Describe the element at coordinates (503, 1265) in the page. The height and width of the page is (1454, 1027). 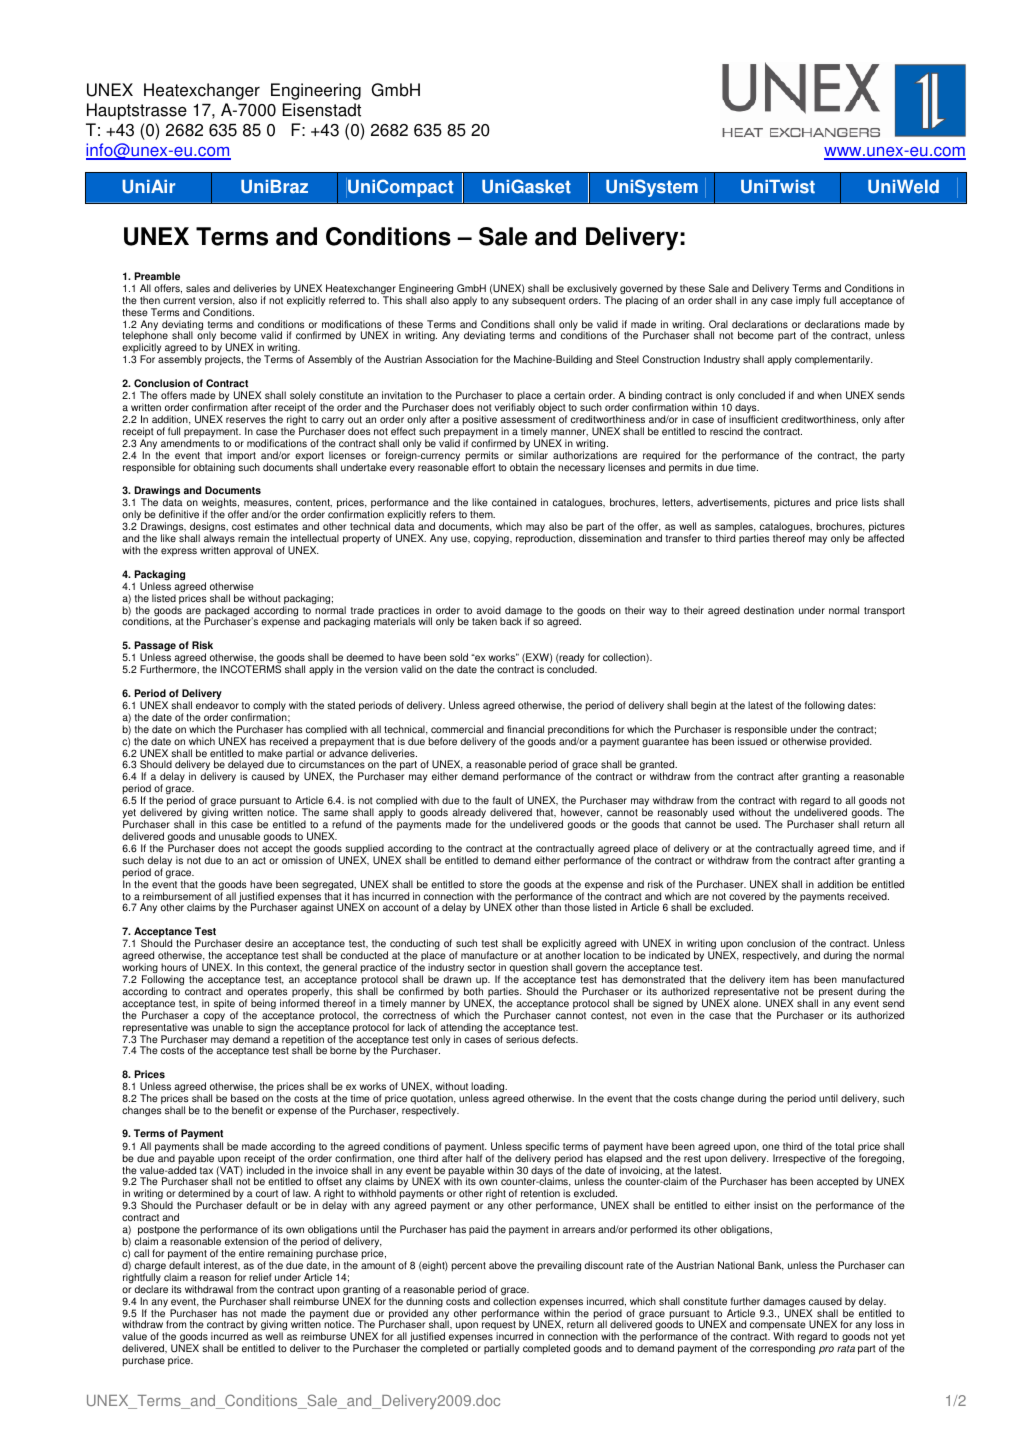
I see `above` at that location.
